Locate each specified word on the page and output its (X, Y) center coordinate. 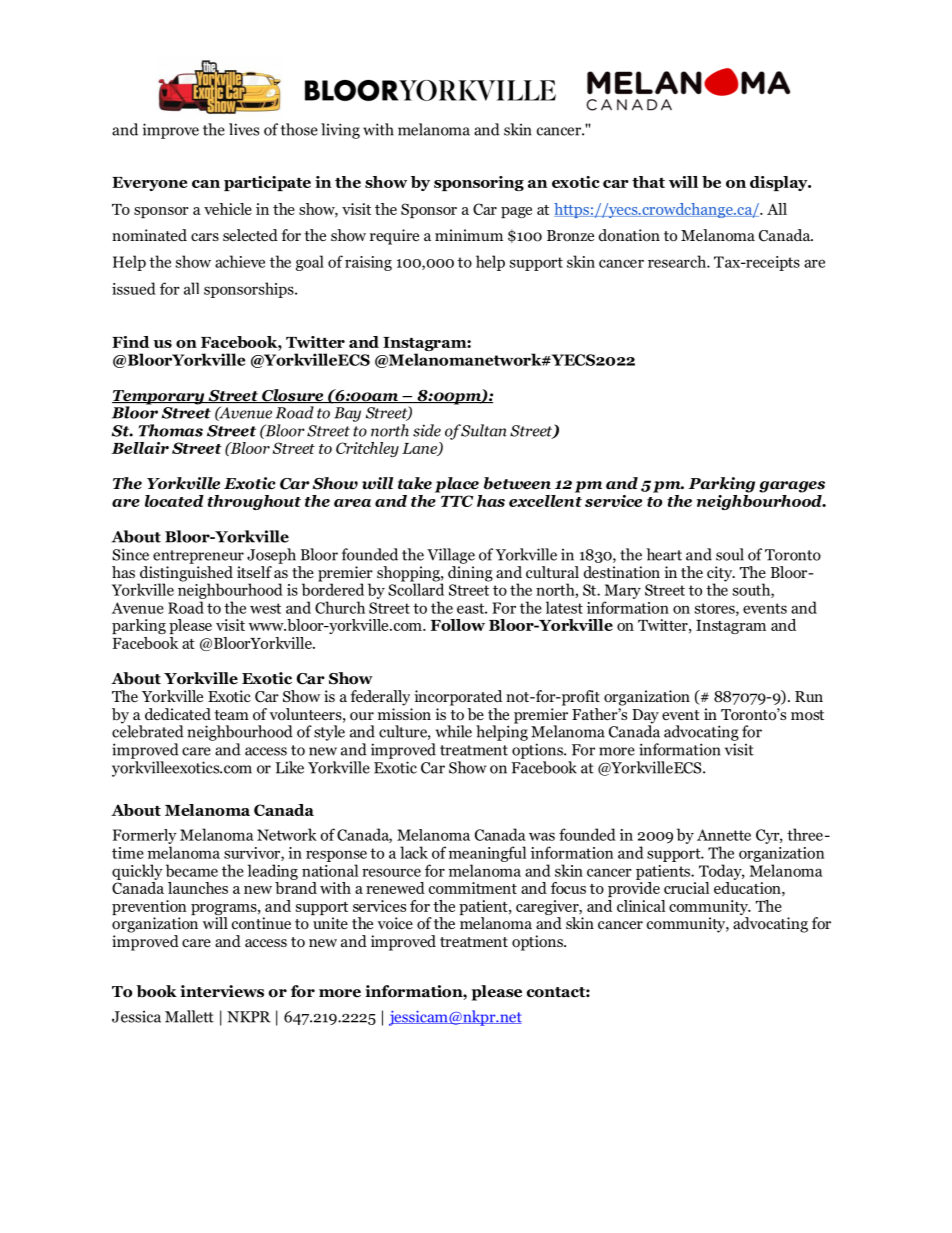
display (780, 183)
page (516, 212)
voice (395, 923)
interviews (222, 991)
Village (451, 556)
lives (244, 129)
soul (730, 554)
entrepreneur (198, 557)
